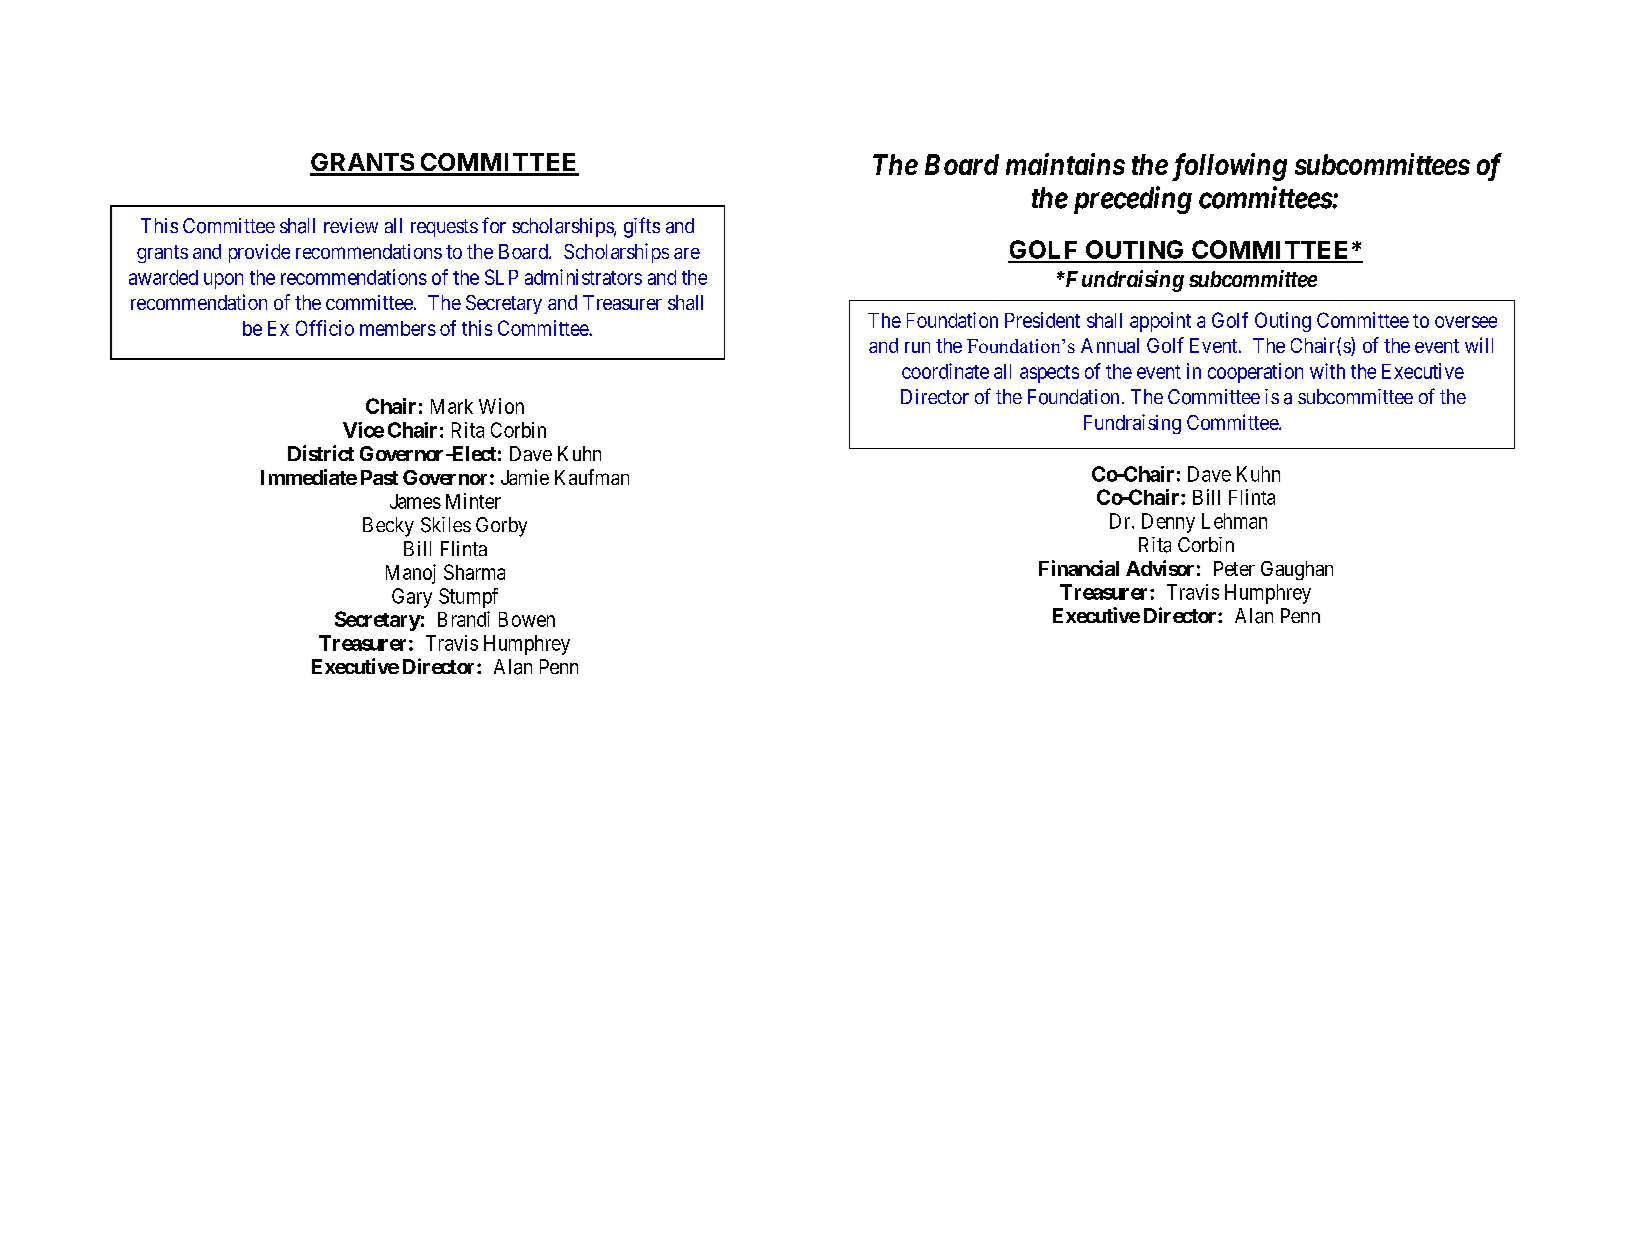 Image resolution: width=1630 pixels, height=1260 pixels. What do you see at coordinates (351, 225) in the screenshot?
I see `review` at bounding box center [351, 225].
